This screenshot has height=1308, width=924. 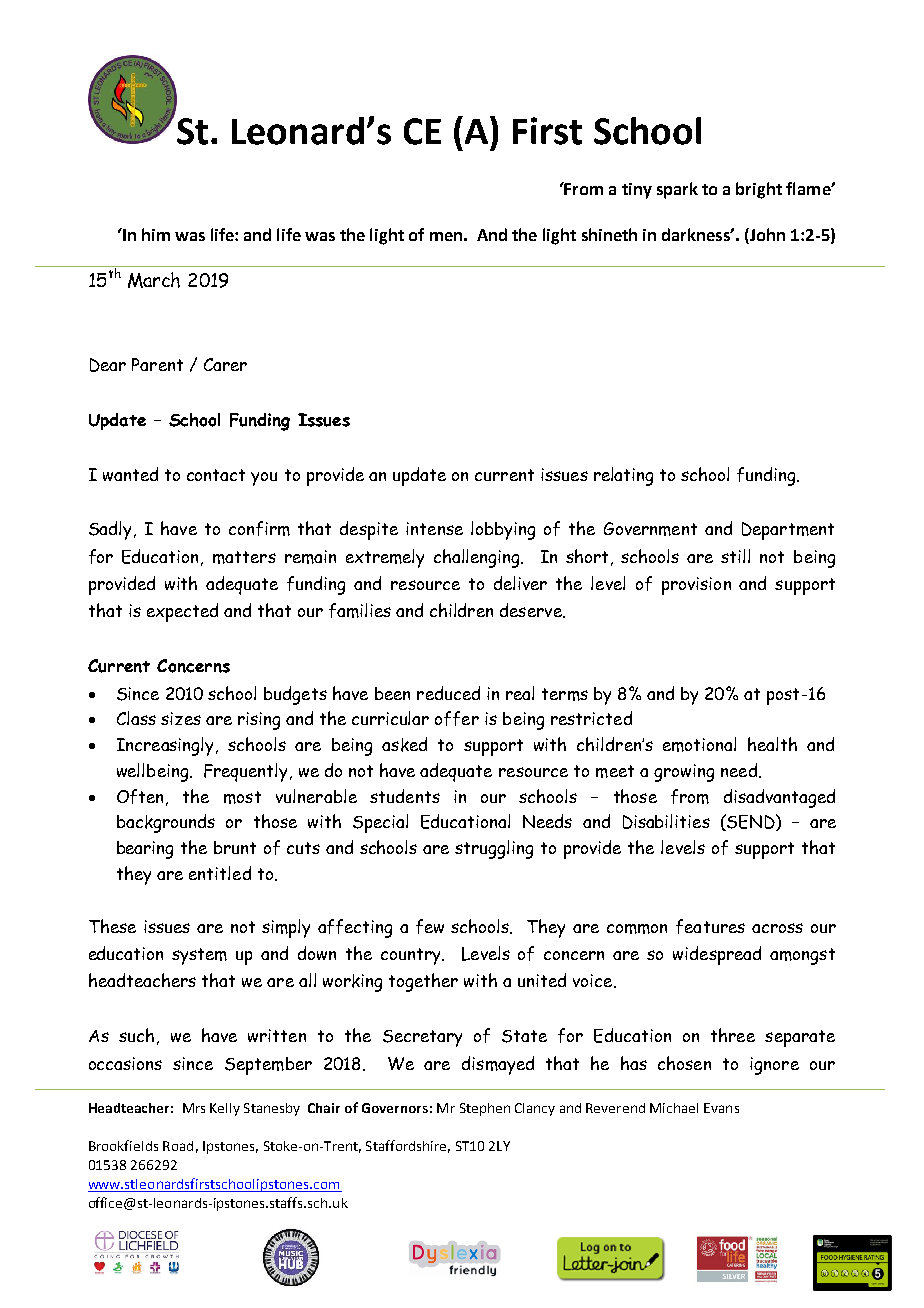 What do you see at coordinates (721, 1108) in the screenshot?
I see `Evans` at bounding box center [721, 1108].
